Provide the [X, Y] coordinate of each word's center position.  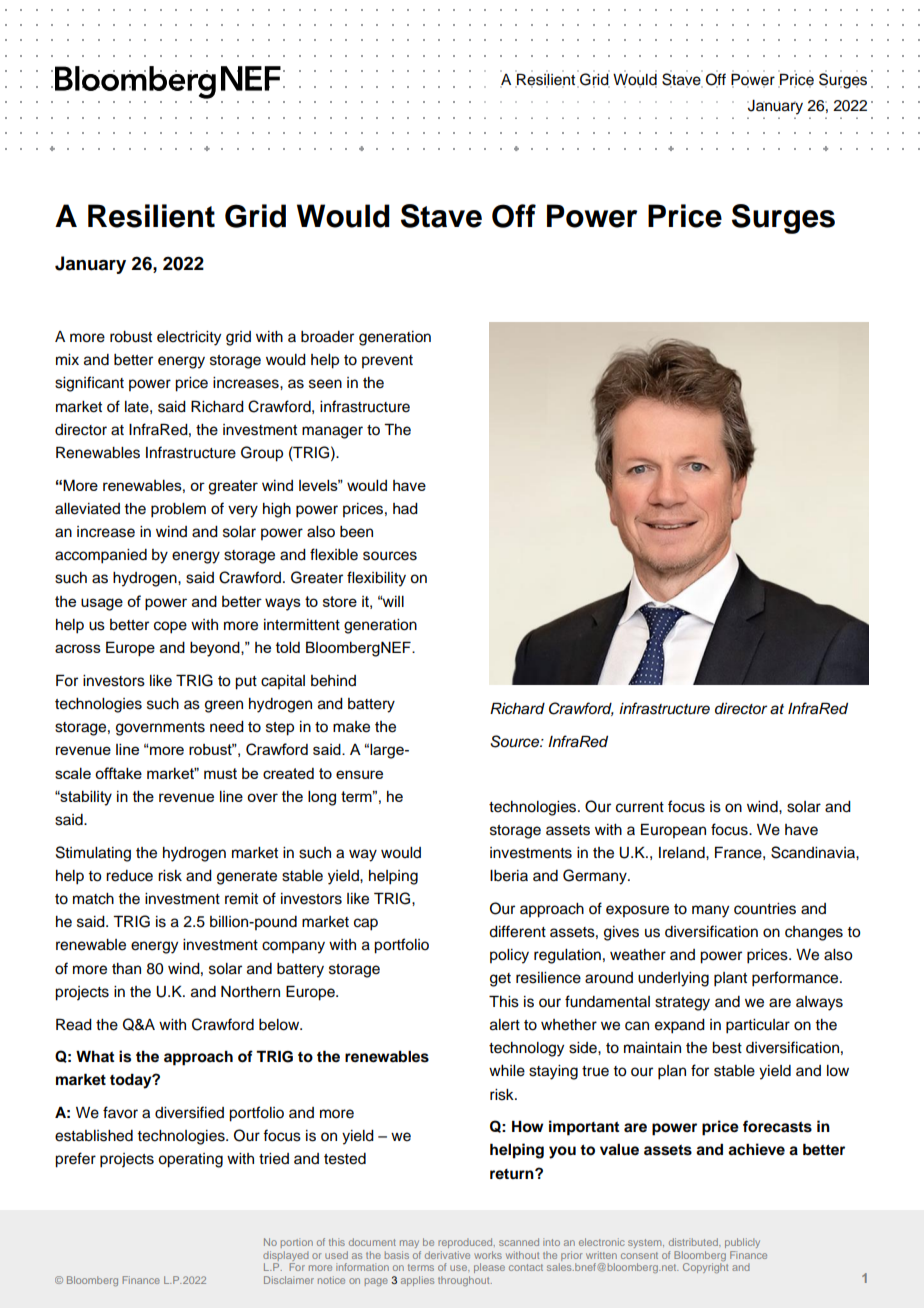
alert [505, 1025]
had [405, 509]
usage [102, 604]
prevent [387, 361]
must [220, 773]
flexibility [376, 579]
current [640, 807]
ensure [359, 774]
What [95, 1056]
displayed [286, 1256]
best [727, 1048]
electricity [189, 338]
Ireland [683, 853]
